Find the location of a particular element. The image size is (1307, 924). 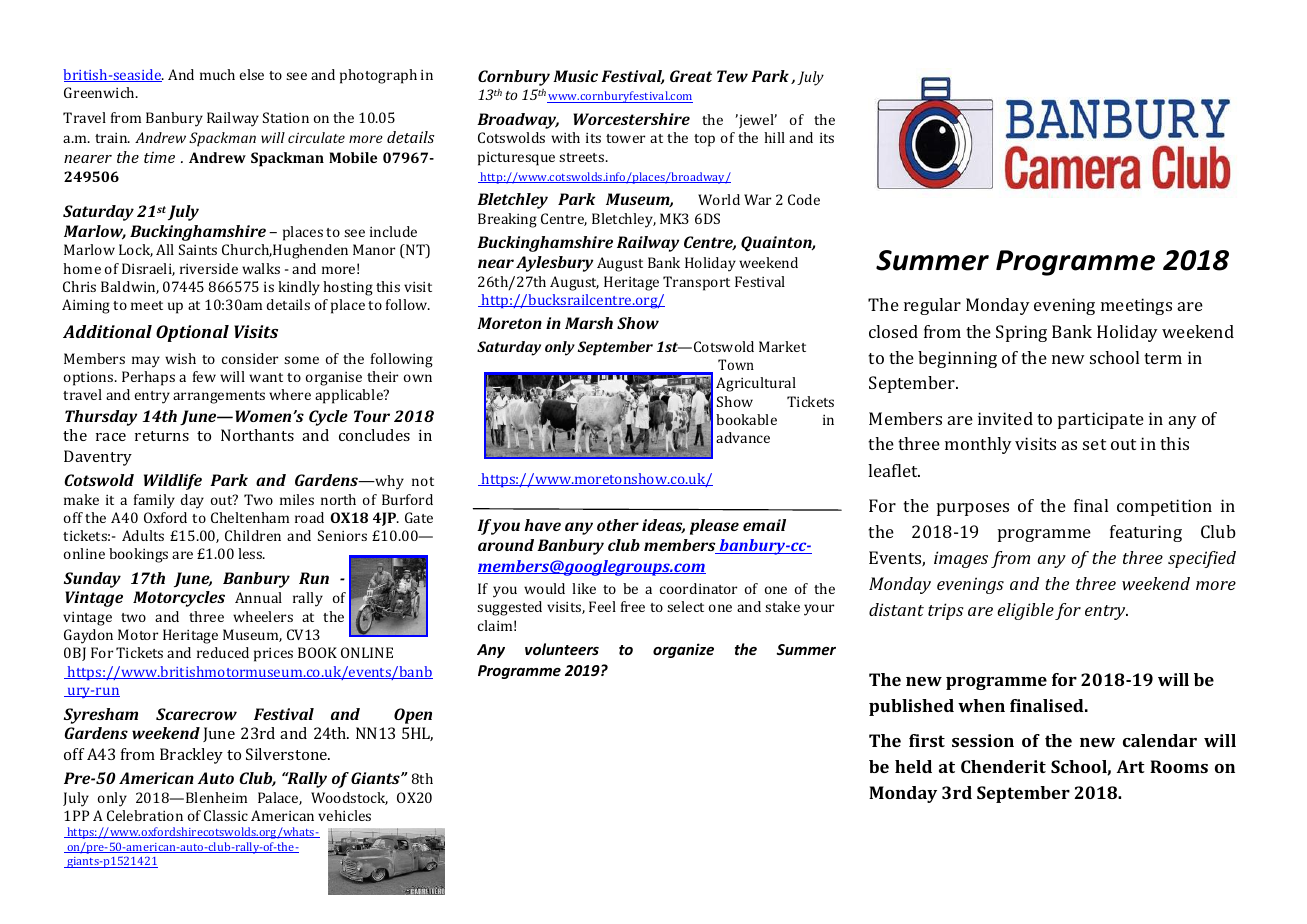

Worcestershire is located at coordinates (631, 119).
